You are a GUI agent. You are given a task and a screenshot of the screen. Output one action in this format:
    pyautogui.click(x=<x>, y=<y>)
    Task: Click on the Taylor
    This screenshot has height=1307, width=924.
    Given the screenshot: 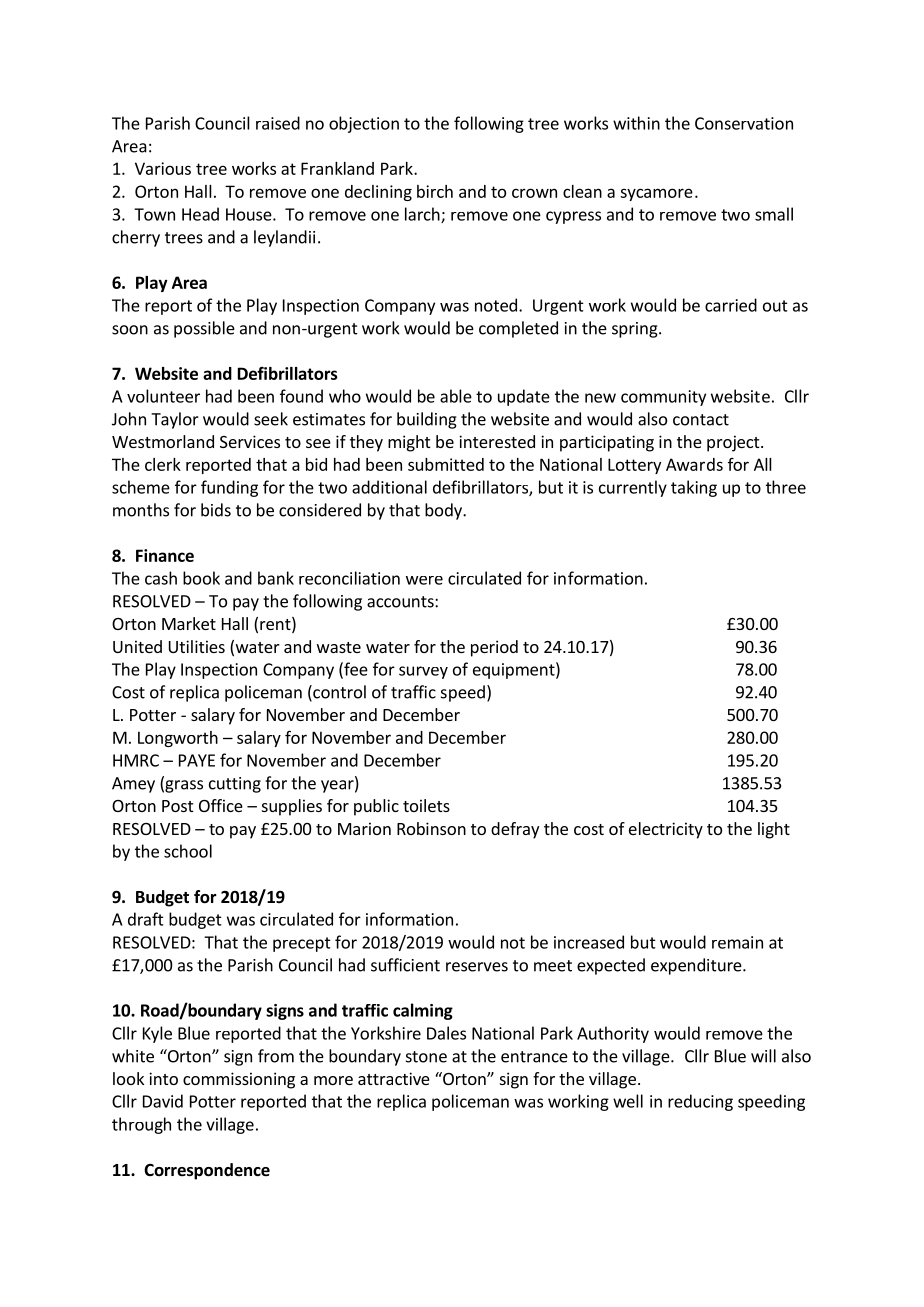 What is the action you would take?
    pyautogui.click(x=175, y=420)
